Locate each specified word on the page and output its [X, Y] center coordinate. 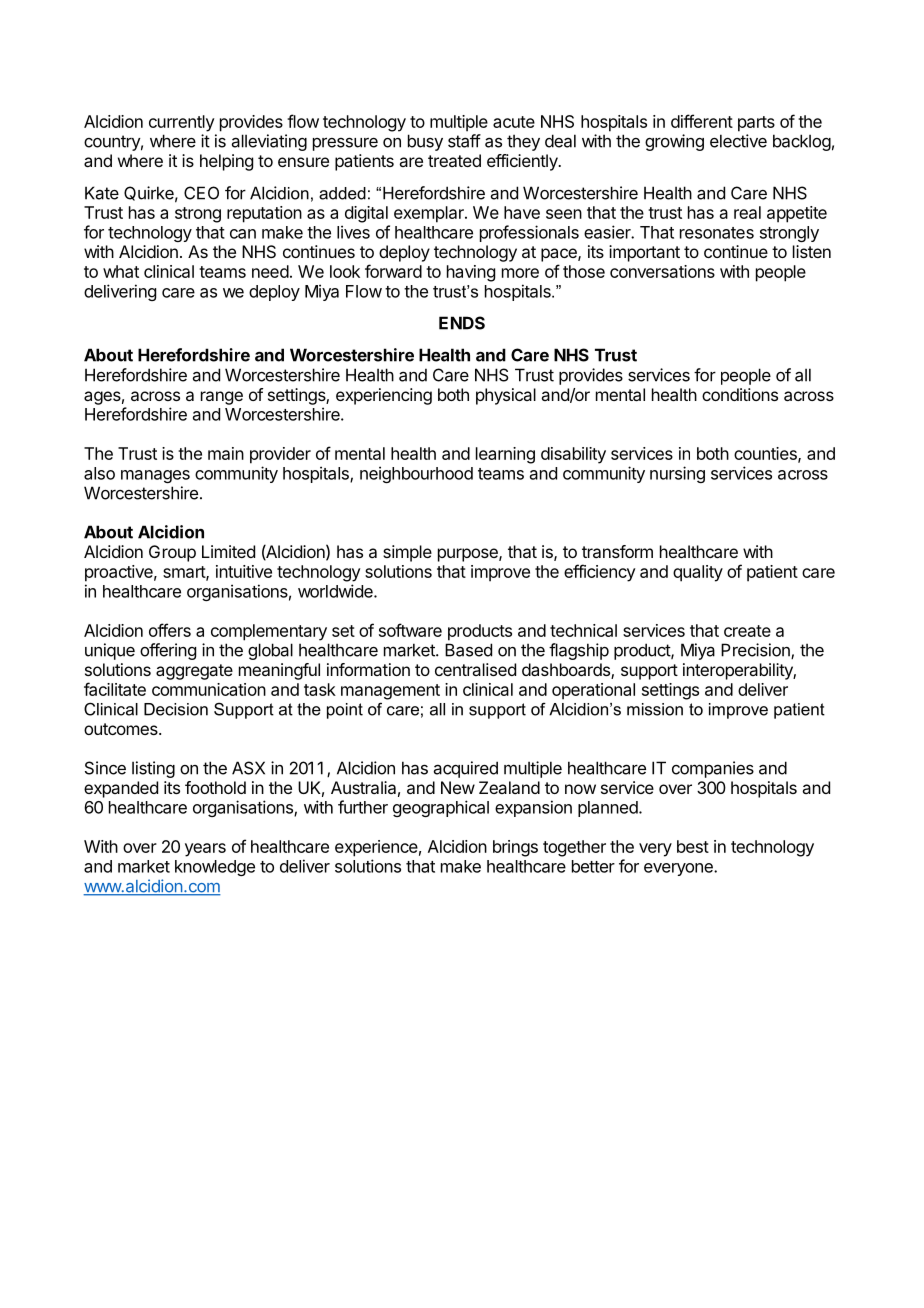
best [693, 846]
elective [738, 141]
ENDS [462, 323]
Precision [756, 651]
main [226, 453]
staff [464, 141]
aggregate [194, 672]
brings [515, 848]
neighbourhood [416, 474]
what [121, 271]
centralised [475, 669]
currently [182, 123]
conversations [662, 271]
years [205, 850]
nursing [677, 474]
